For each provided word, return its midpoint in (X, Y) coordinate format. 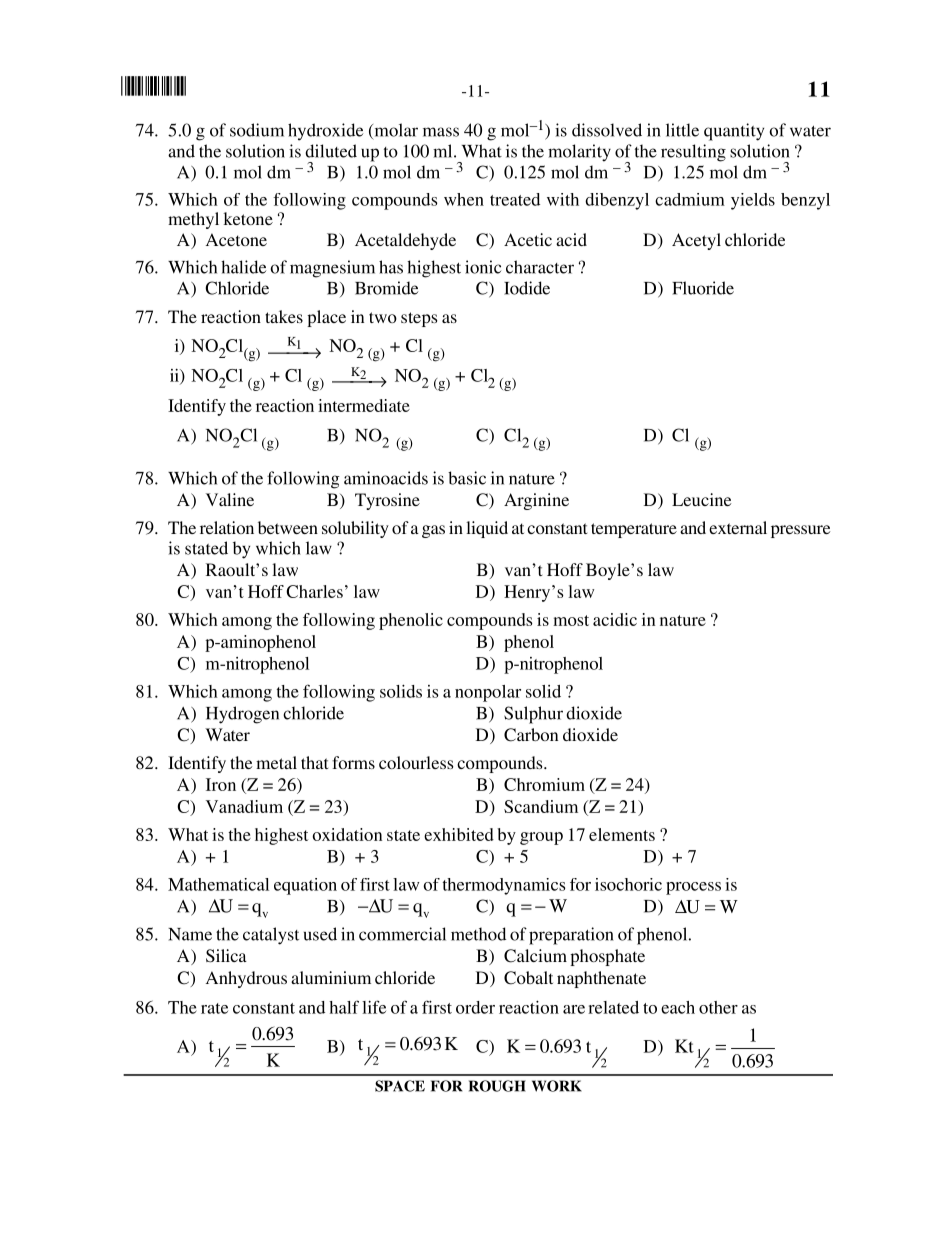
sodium (257, 130)
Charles (314, 591)
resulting (693, 153)
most (571, 620)
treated (515, 199)
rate (214, 1008)
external (738, 527)
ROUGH (497, 1086)
